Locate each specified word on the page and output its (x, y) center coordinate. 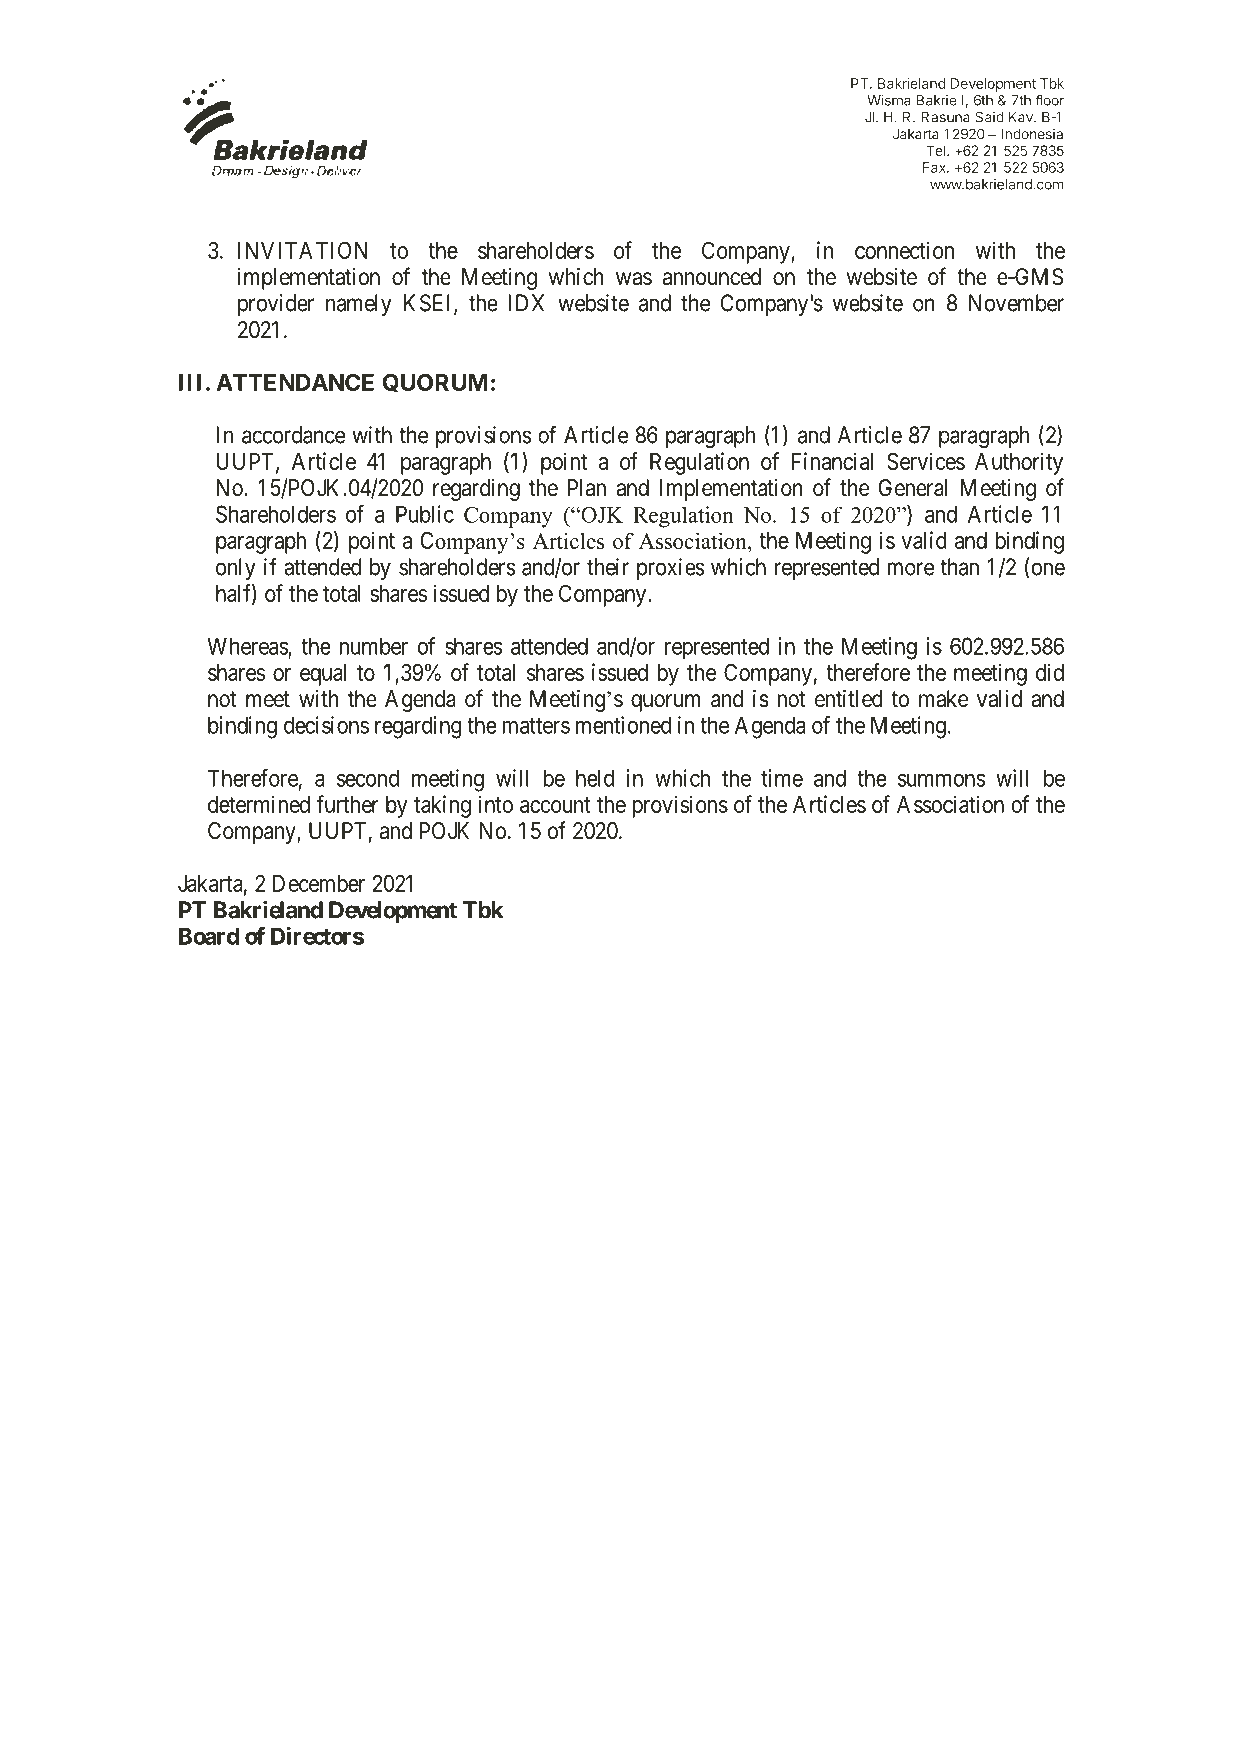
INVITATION (302, 250)
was (634, 279)
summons (942, 780)
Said (989, 117)
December (319, 883)
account (555, 805)
